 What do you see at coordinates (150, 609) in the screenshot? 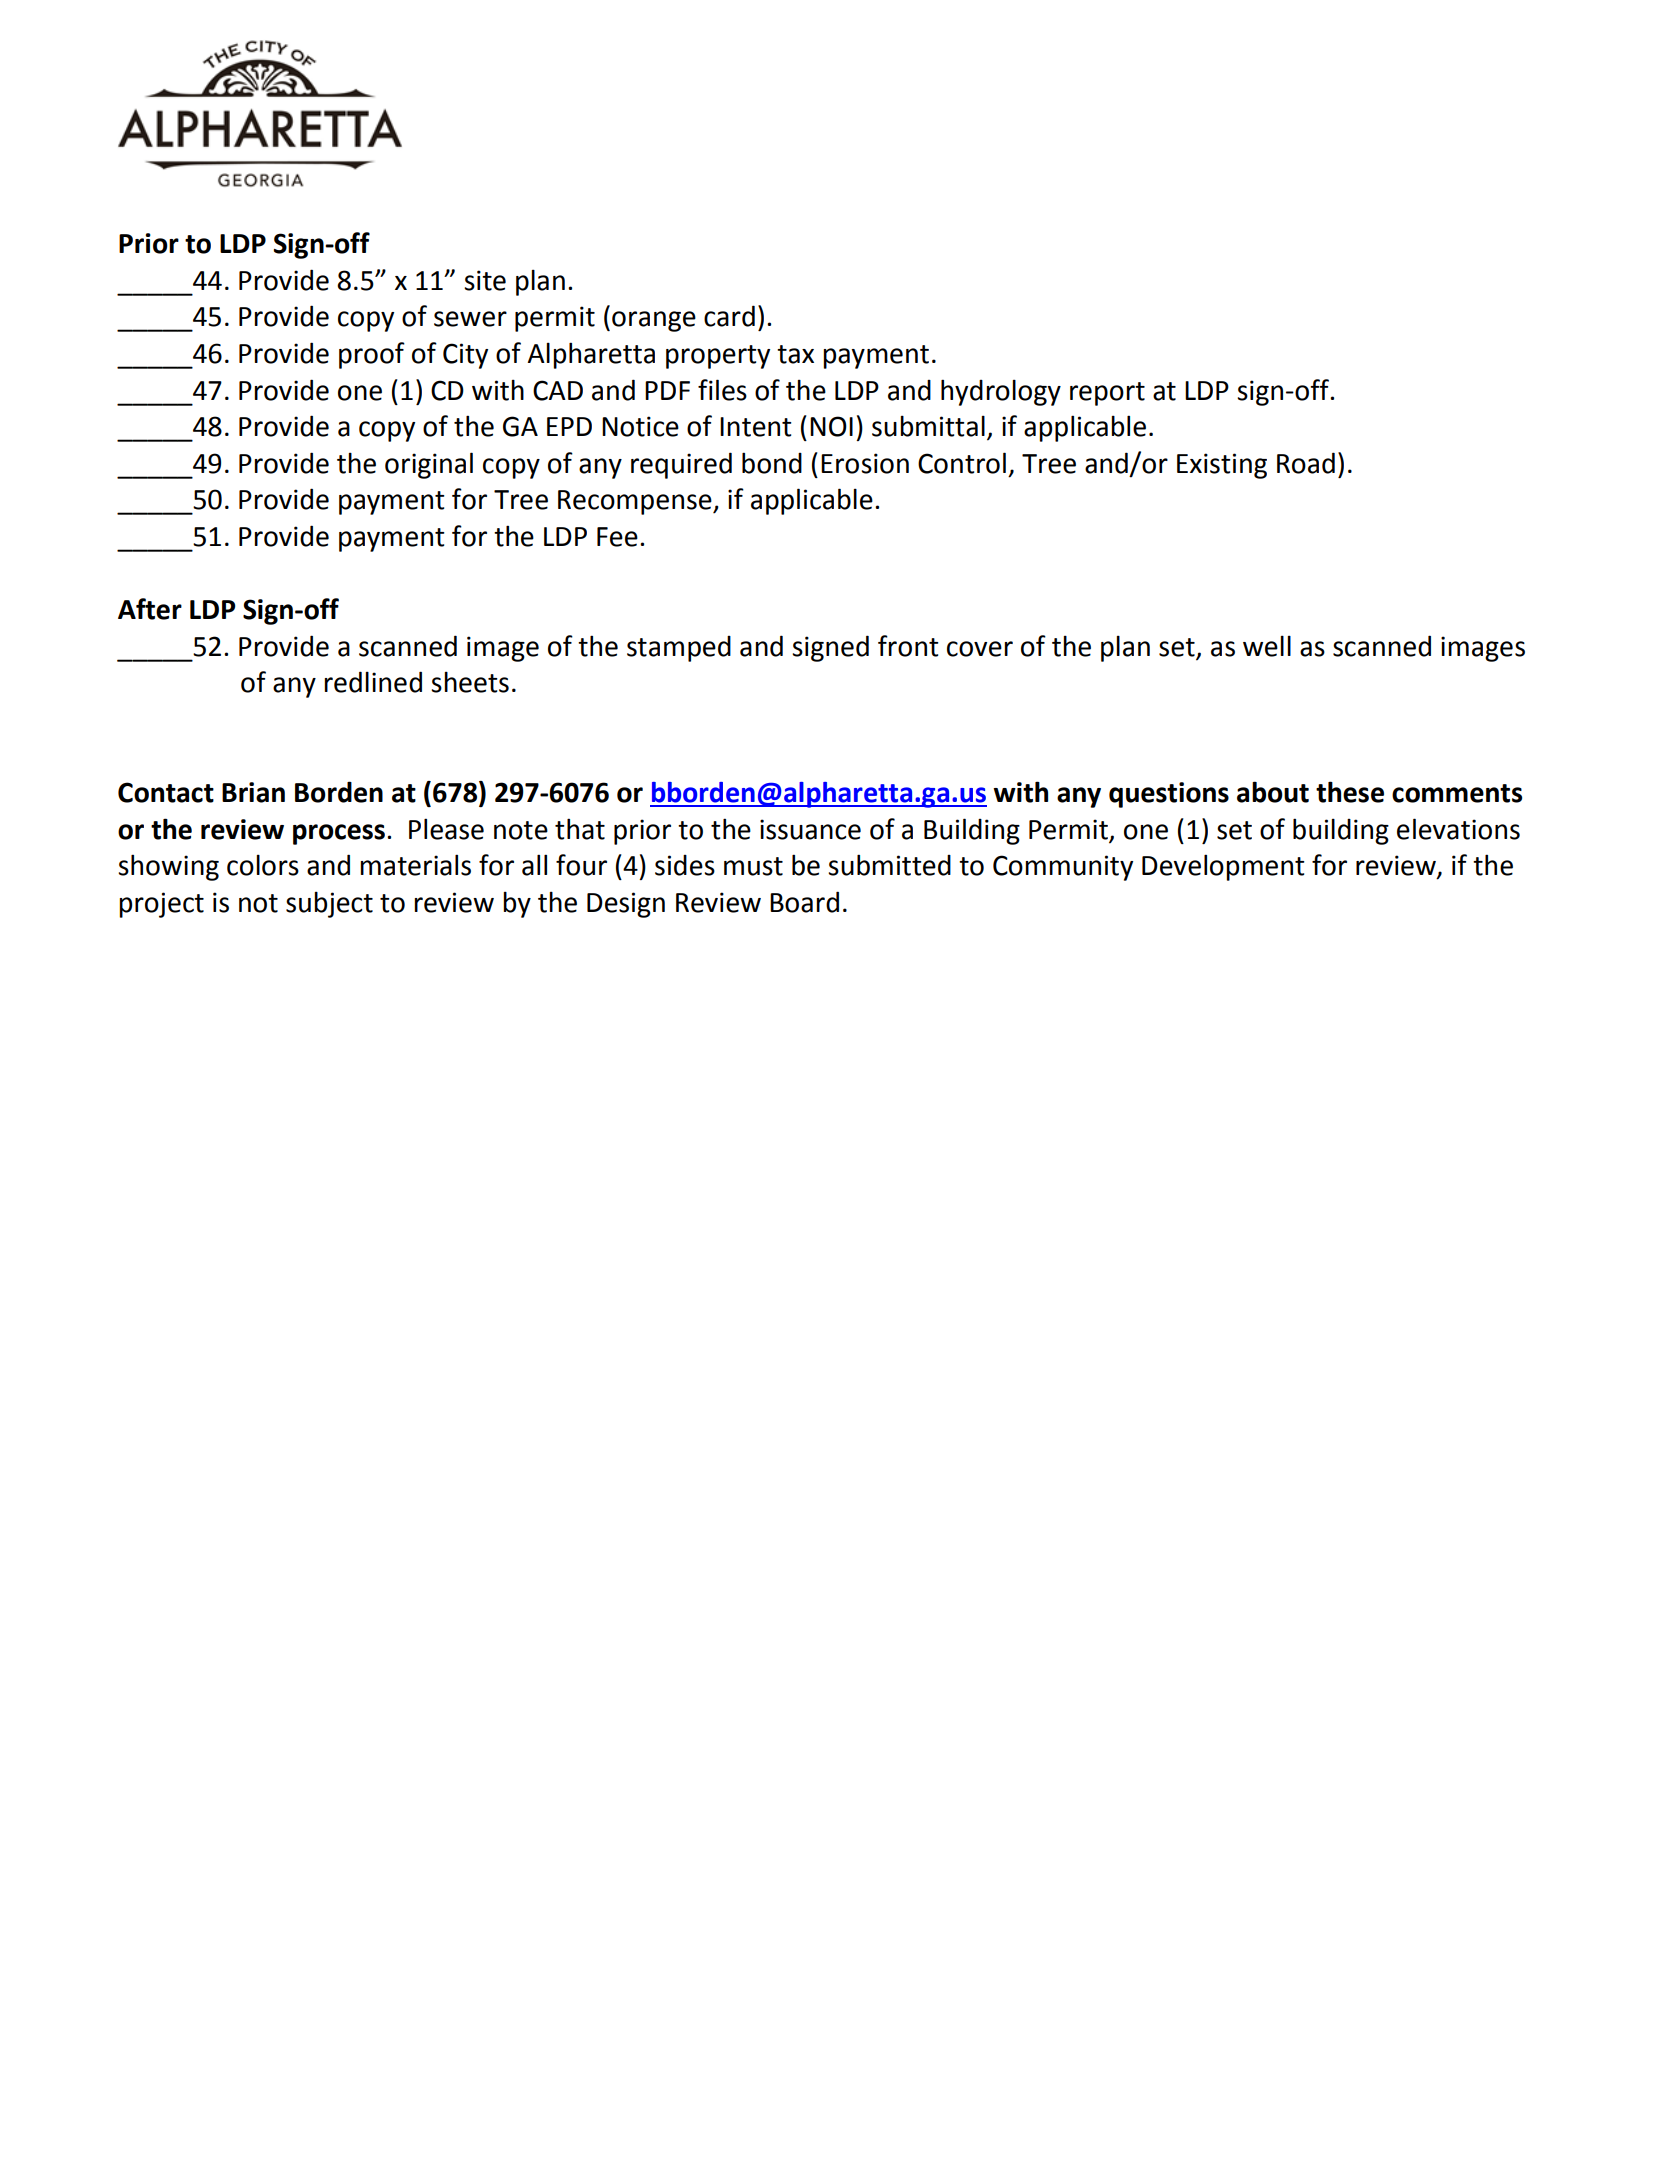
I see `After` at bounding box center [150, 609].
